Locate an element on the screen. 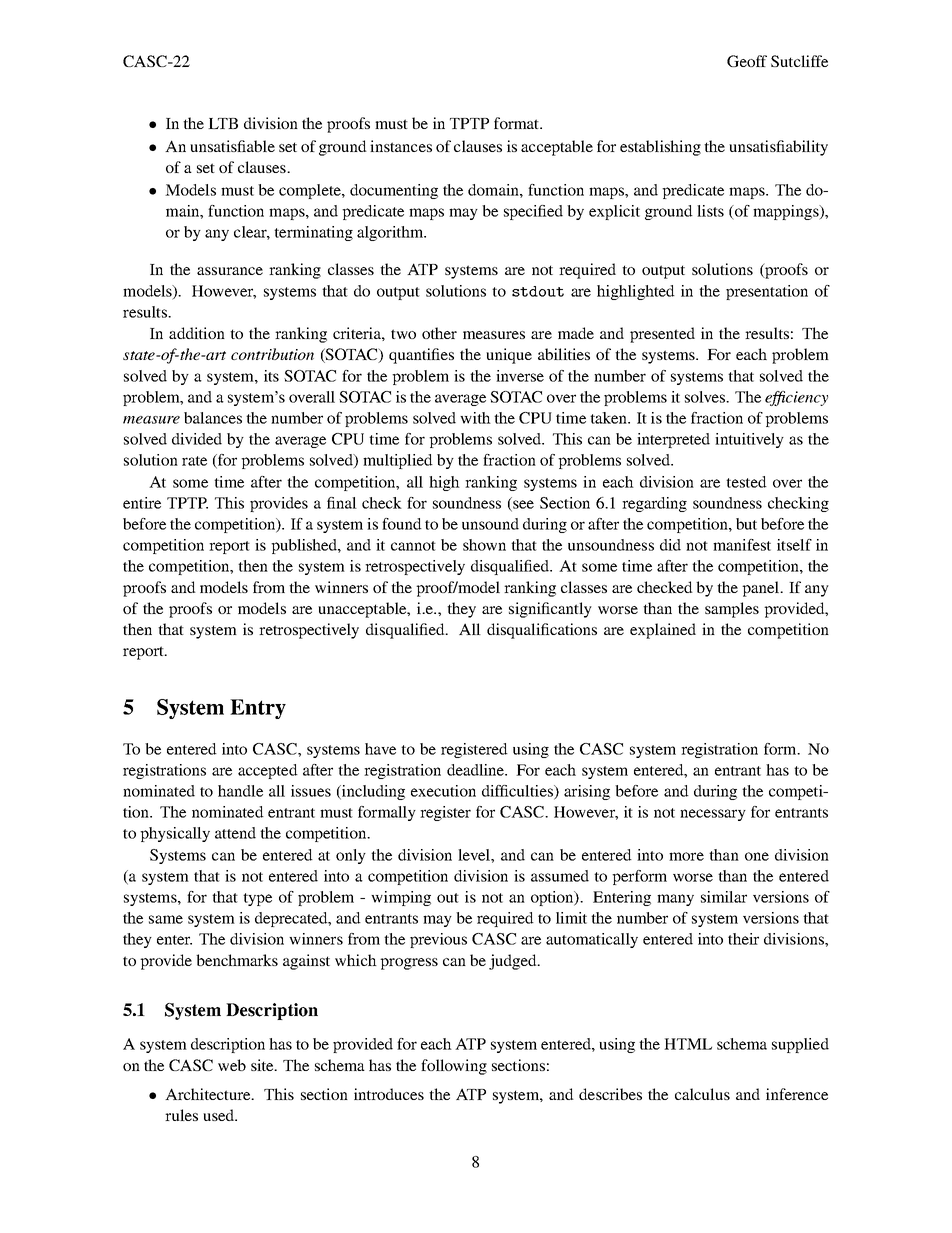 This screenshot has width=952, height=1233. instances is located at coordinates (401, 146).
